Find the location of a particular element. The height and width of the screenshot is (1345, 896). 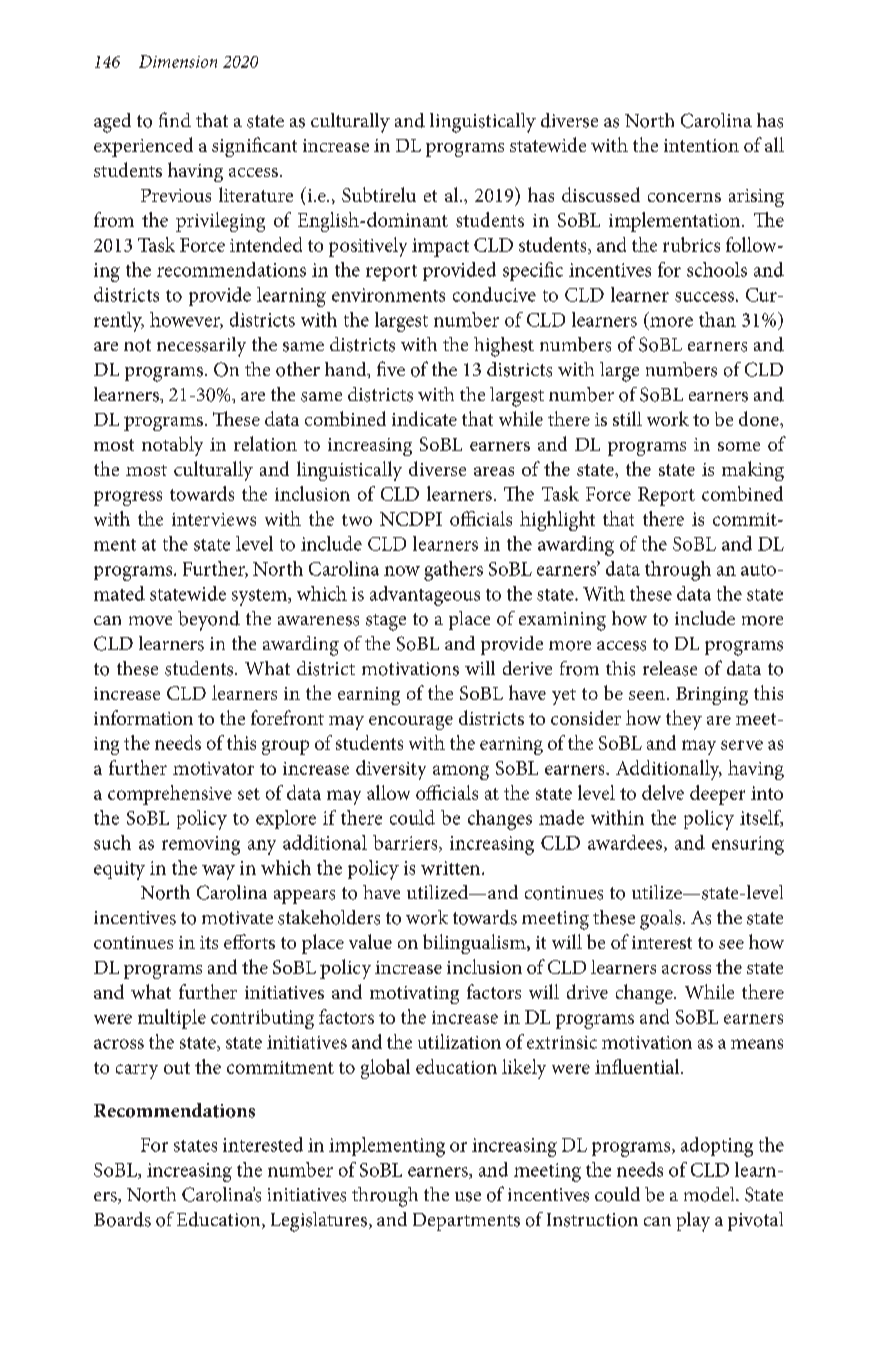

find is located at coordinates (175, 119).
